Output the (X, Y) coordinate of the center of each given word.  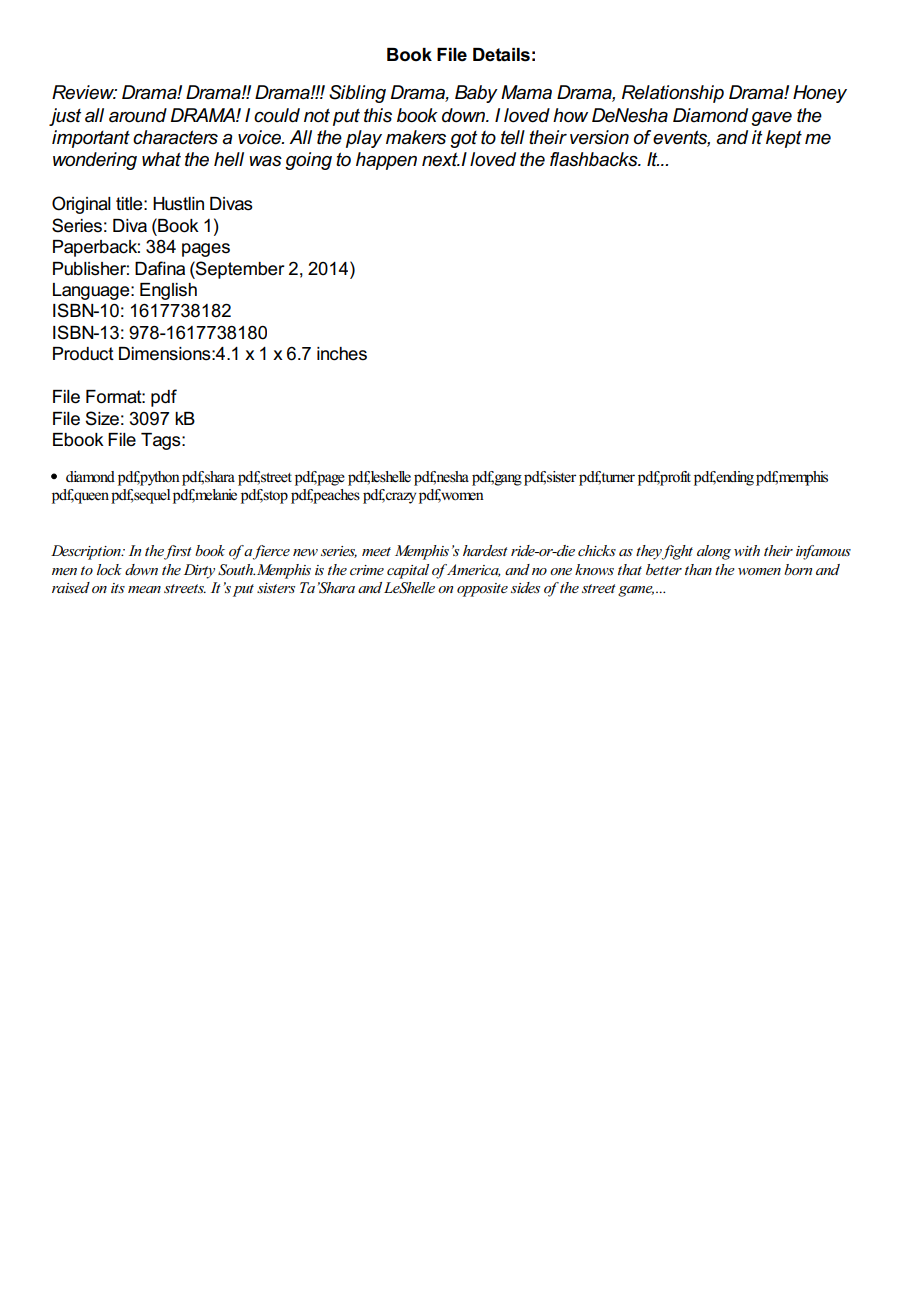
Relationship (673, 94)
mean (144, 589)
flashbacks (595, 159)
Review (84, 92)
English (168, 291)
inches (342, 354)
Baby (476, 94)
